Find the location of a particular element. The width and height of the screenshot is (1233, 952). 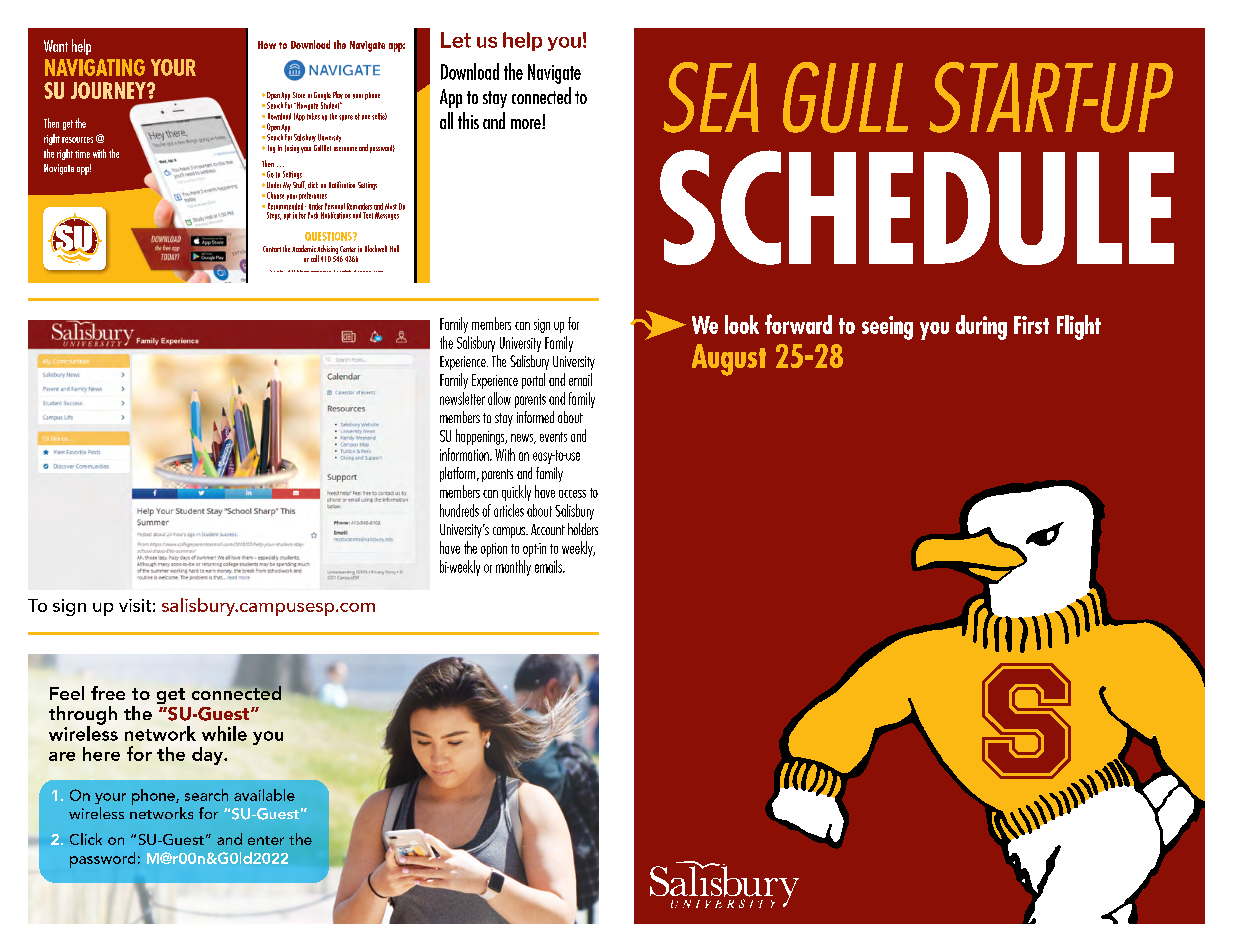

more is located at coordinates (527, 124).
